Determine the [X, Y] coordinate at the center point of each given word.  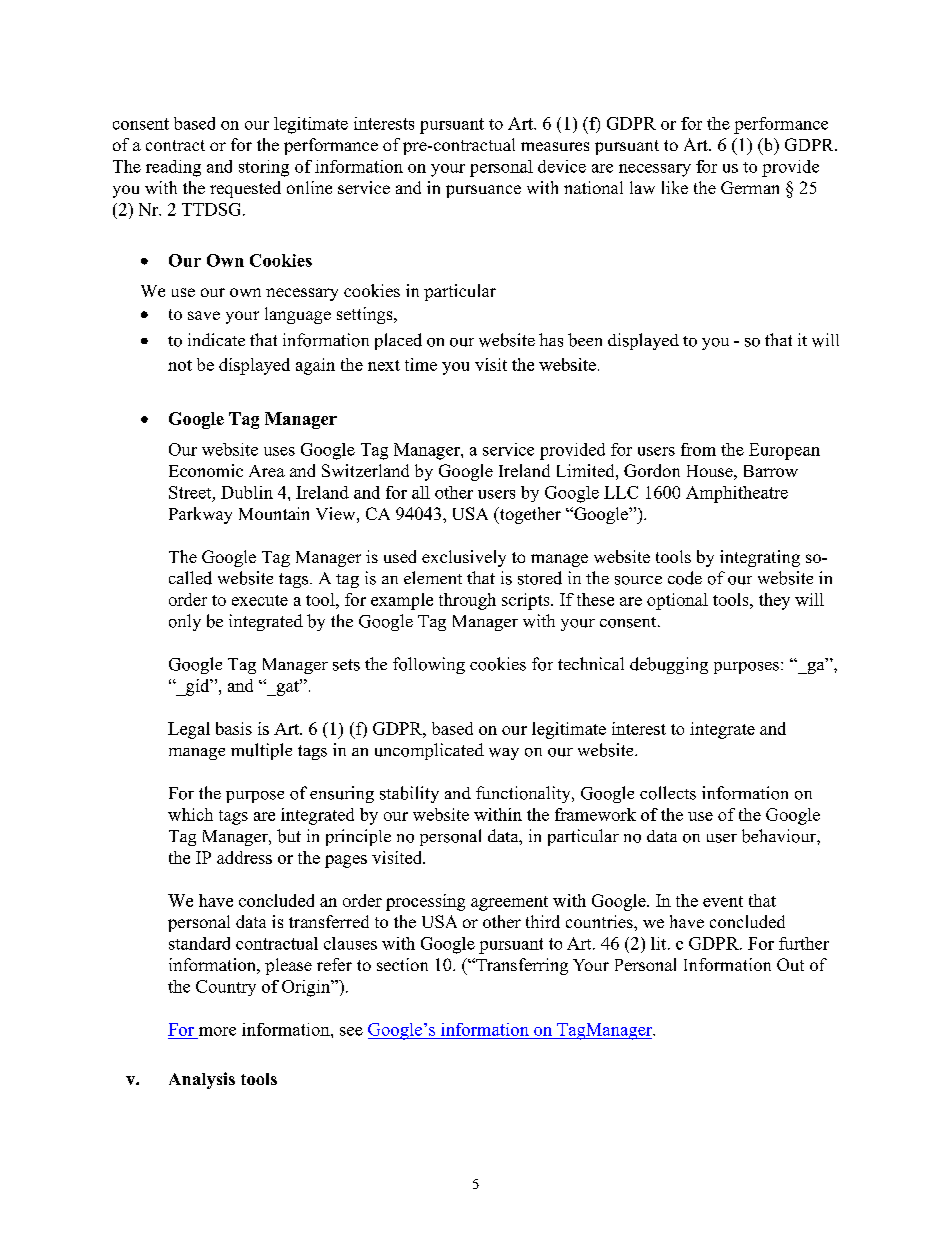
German [750, 187]
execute [260, 600]
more [217, 1031]
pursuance [483, 191]
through [467, 601]
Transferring [521, 966]
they [774, 601]
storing [264, 168]
